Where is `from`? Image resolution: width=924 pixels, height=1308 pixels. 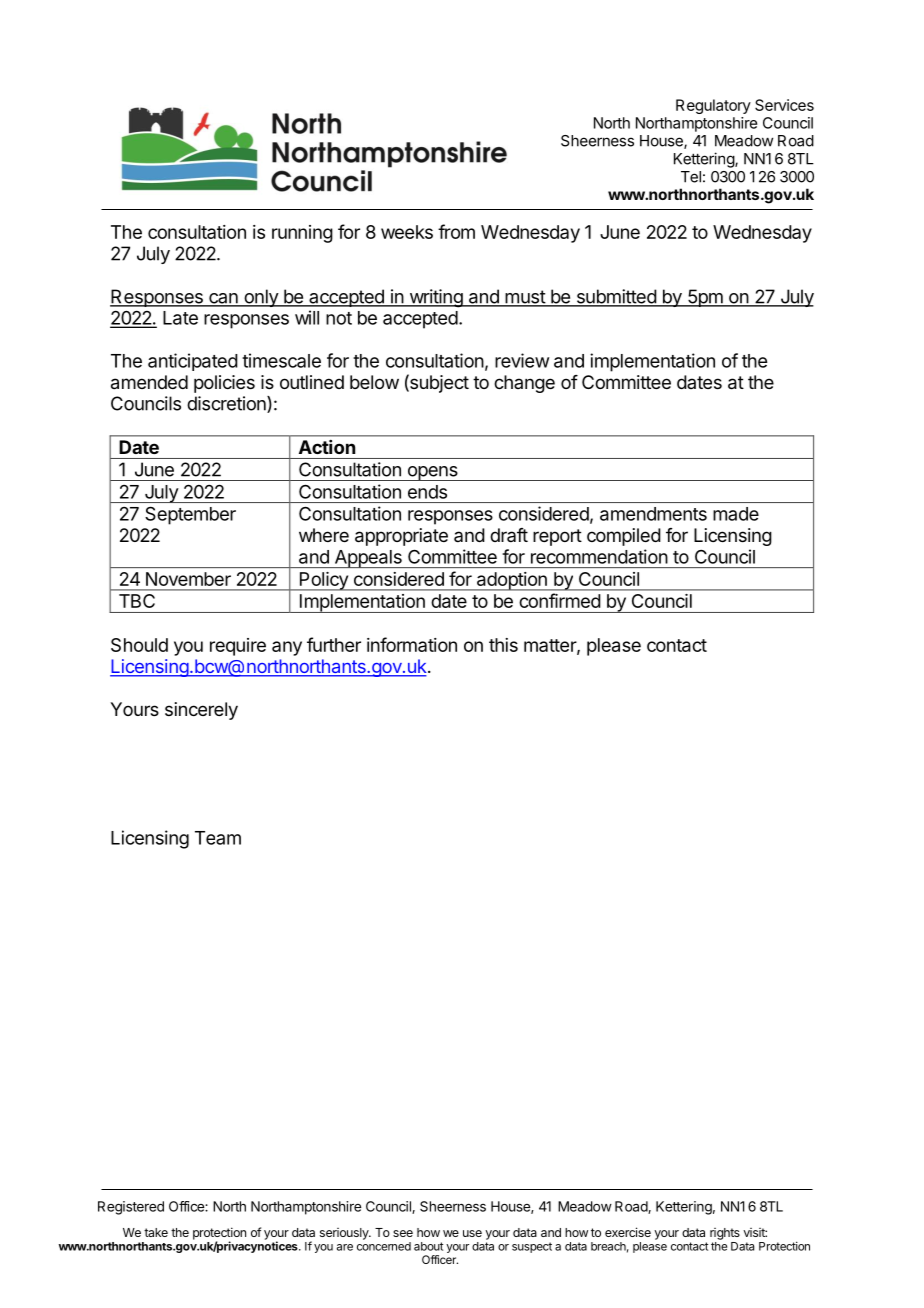
from is located at coordinates (456, 231).
